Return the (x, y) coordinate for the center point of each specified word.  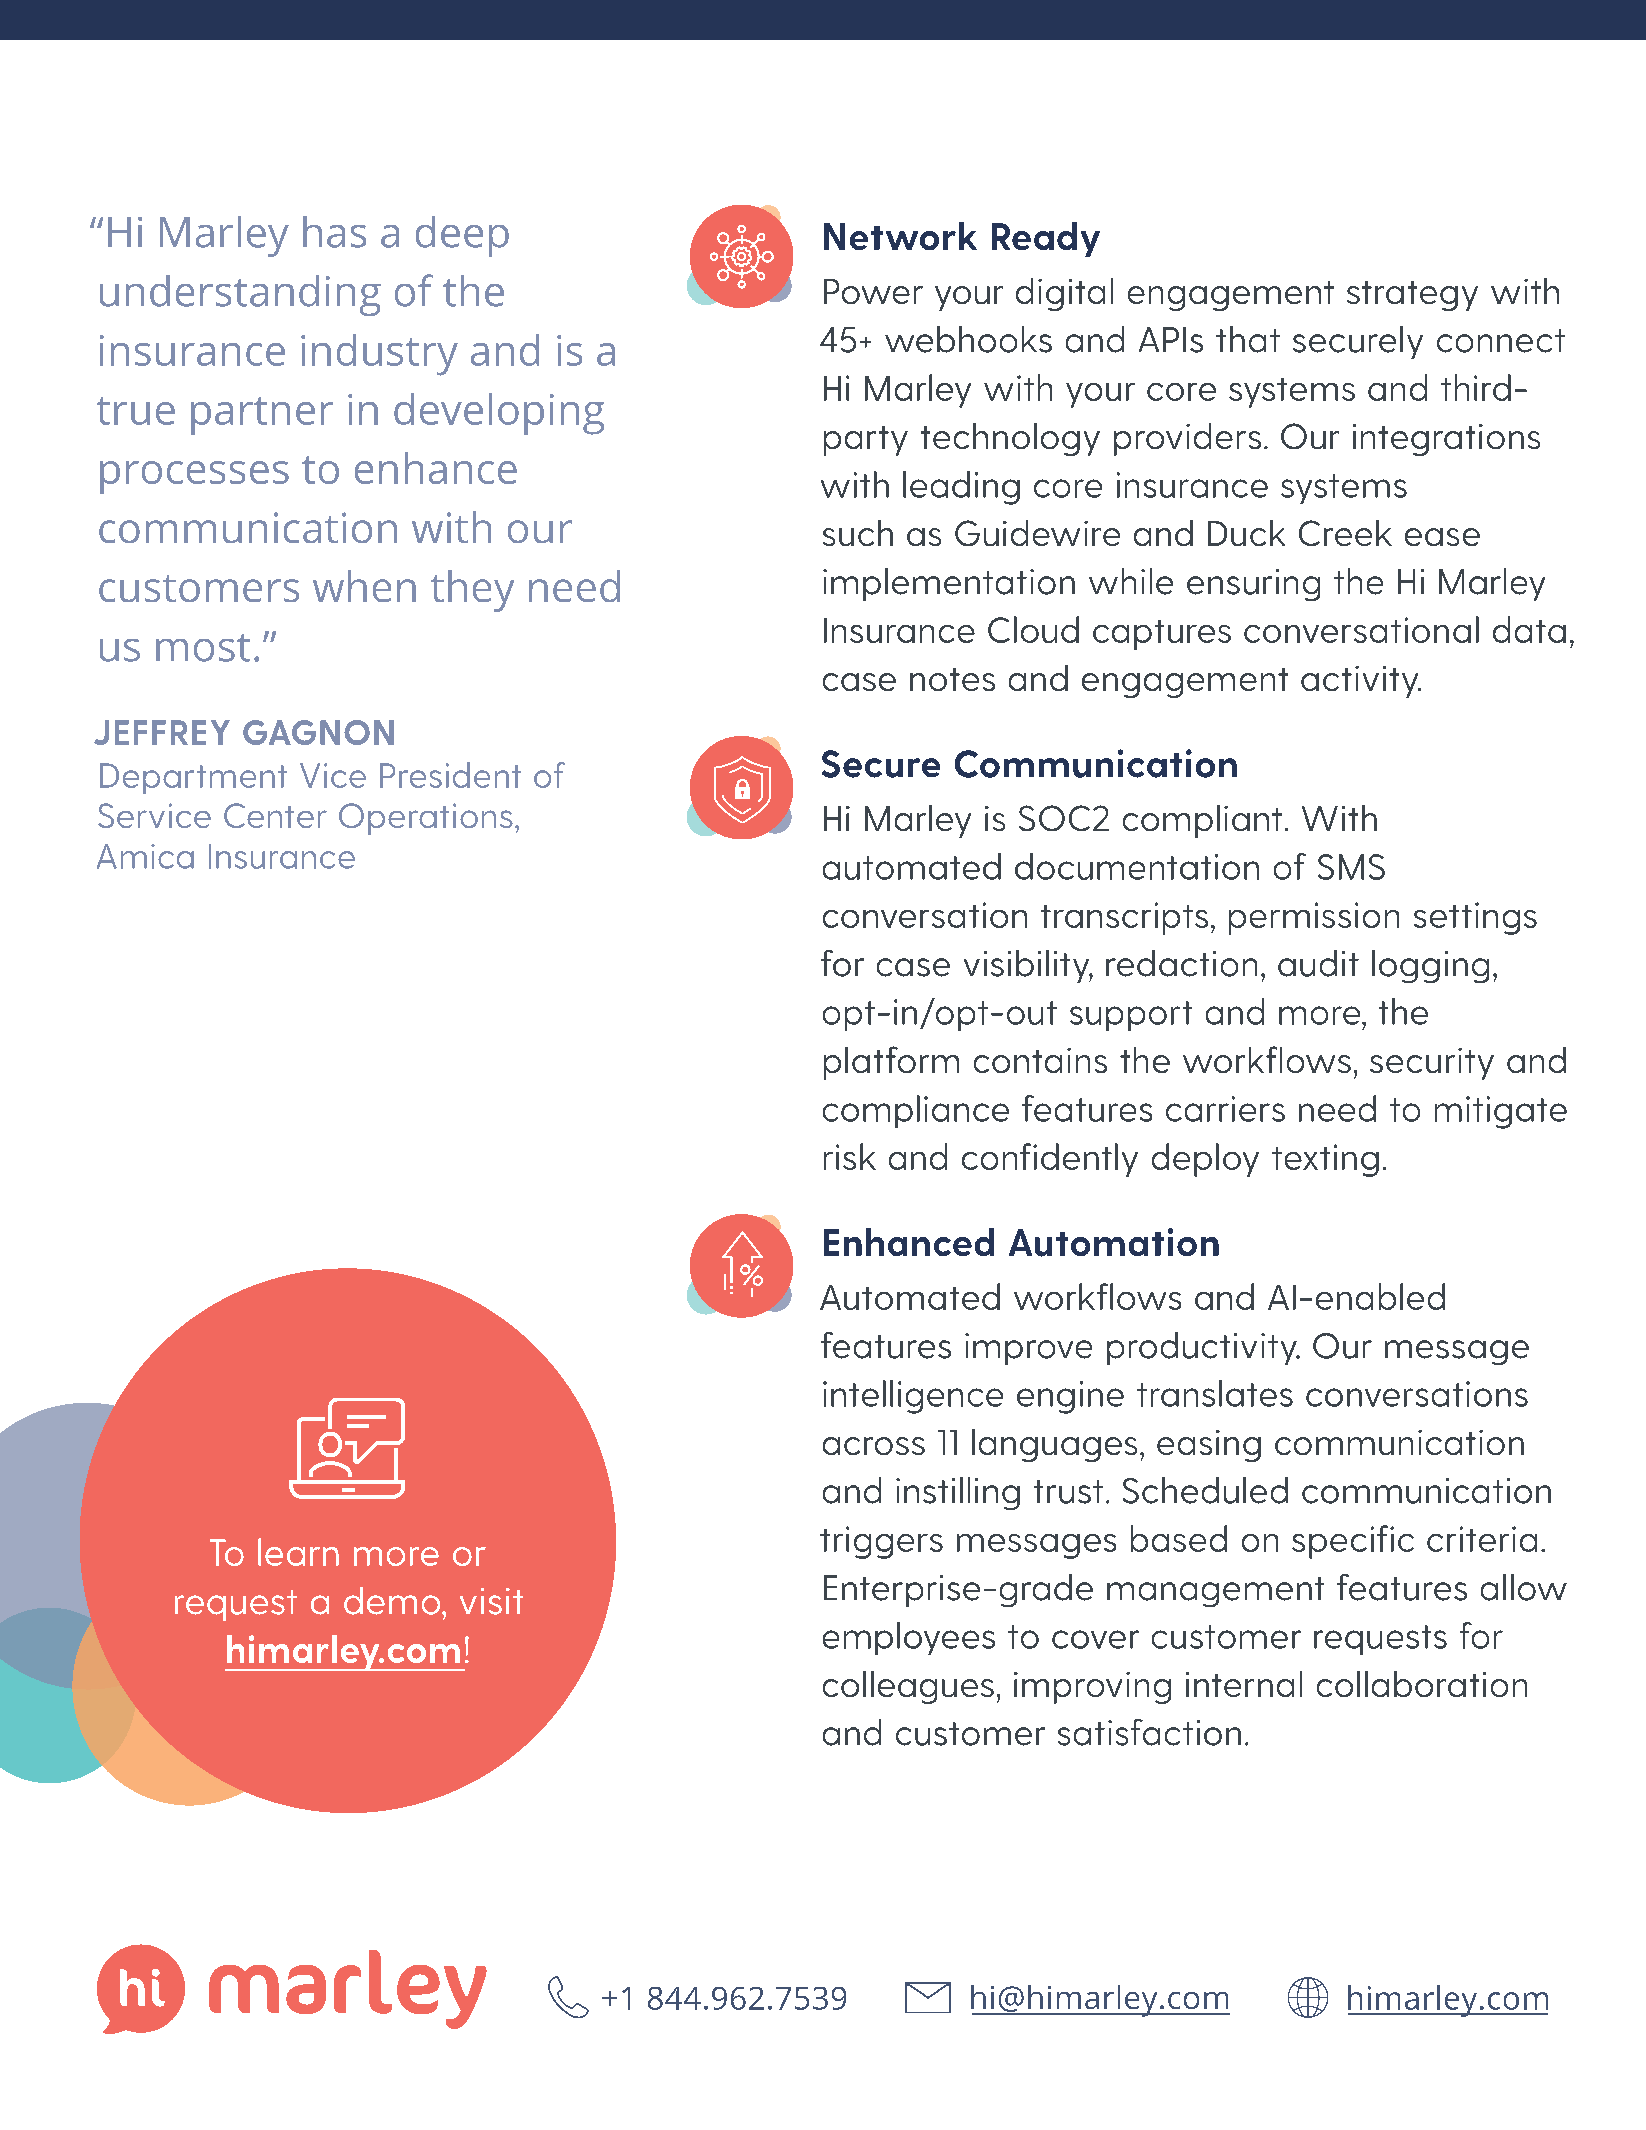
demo (393, 1601)
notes (952, 679)
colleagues (908, 1687)
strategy (1412, 296)
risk (850, 1156)
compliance (916, 1111)
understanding (240, 295)
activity (1361, 682)
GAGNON (318, 732)
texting (1325, 1160)
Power (873, 291)
